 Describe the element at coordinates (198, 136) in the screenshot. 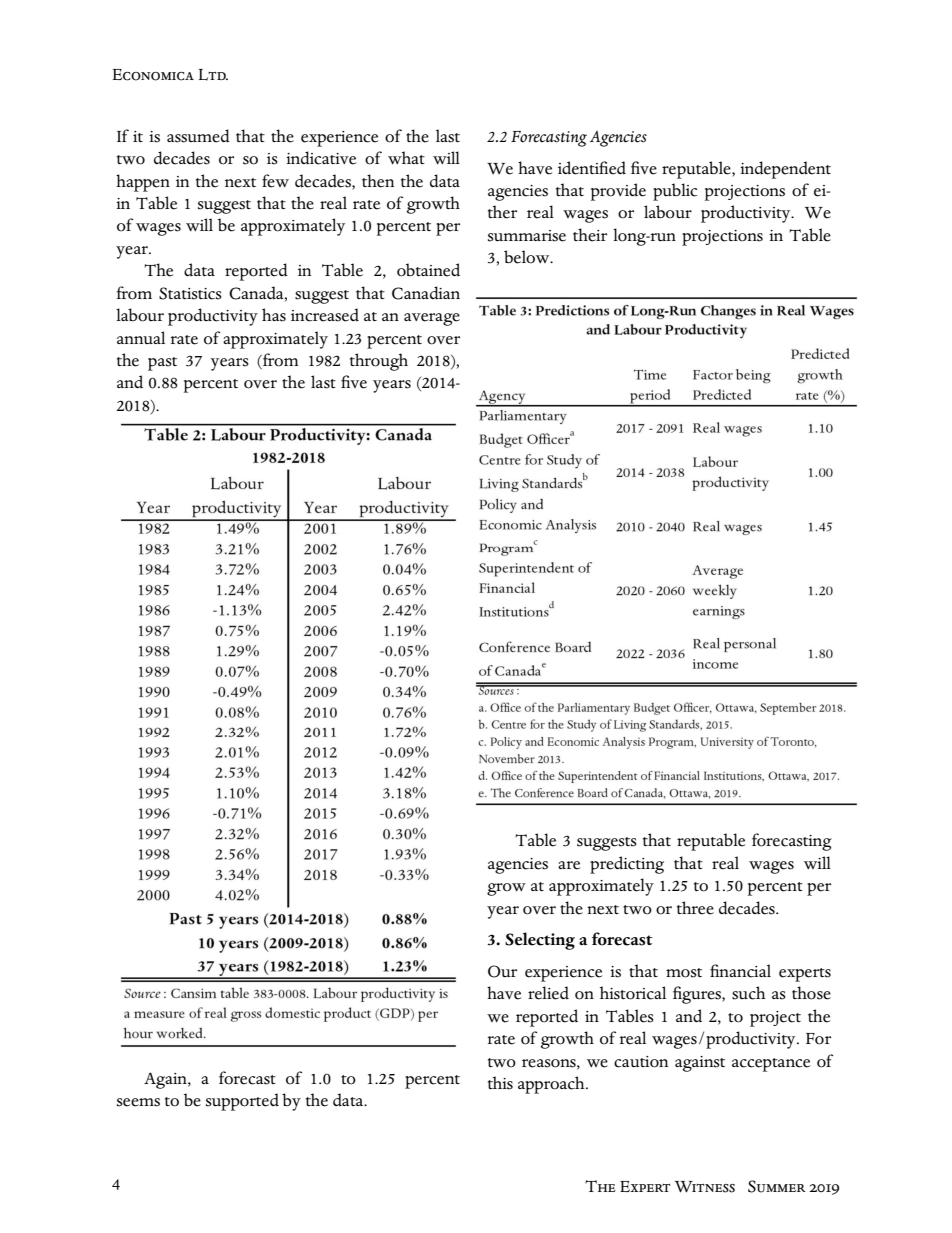

I see `assumed` at that location.
